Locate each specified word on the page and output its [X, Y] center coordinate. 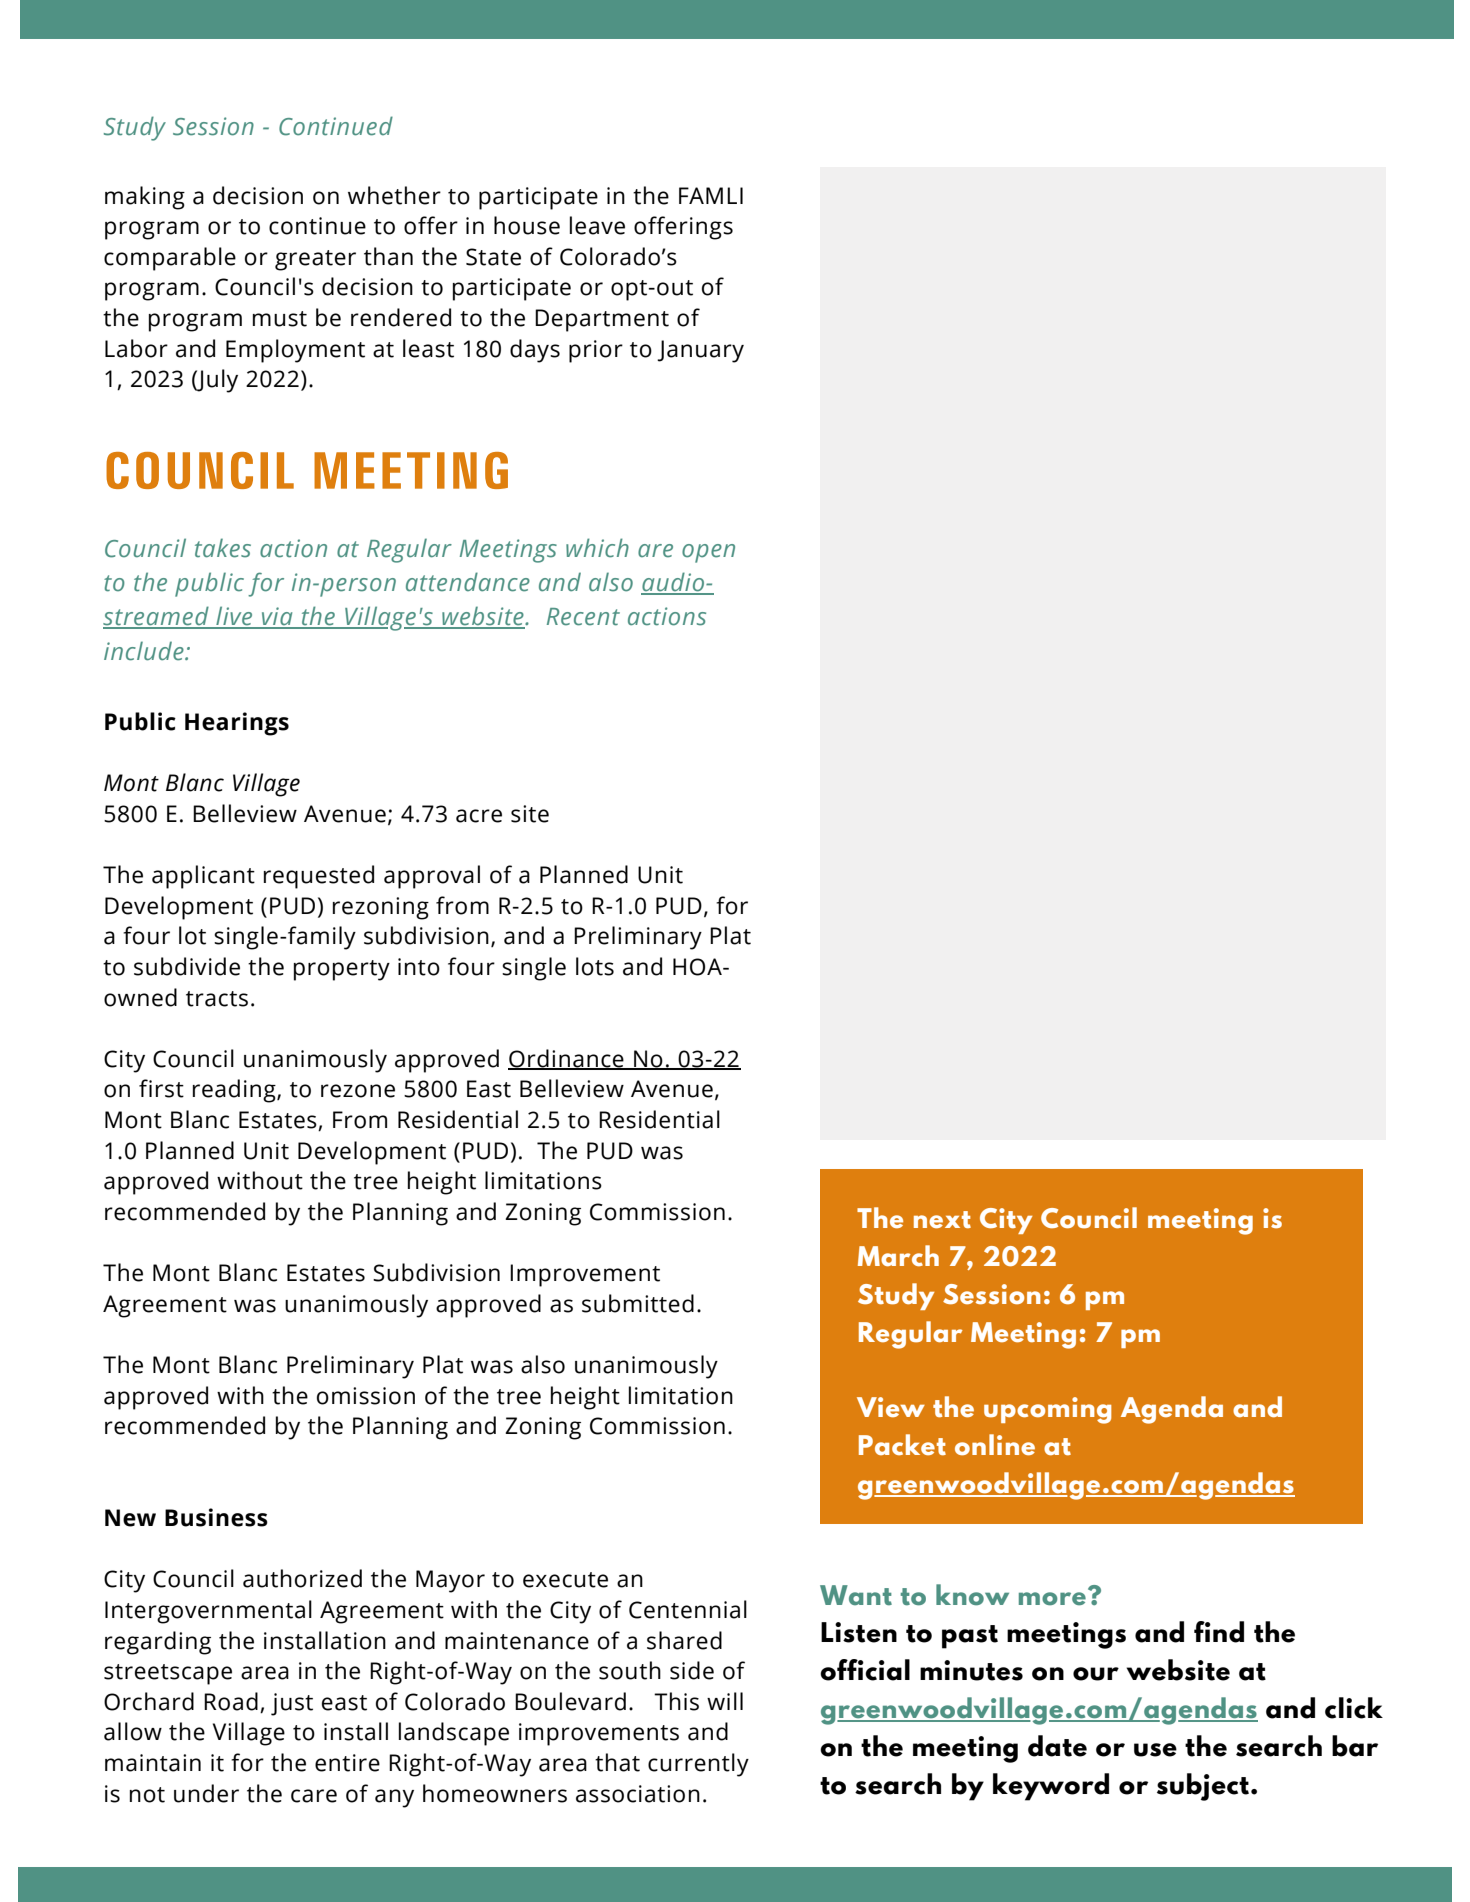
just [292, 1704]
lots [595, 966]
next [942, 1220]
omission [366, 1396]
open [708, 553]
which [597, 548]
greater [315, 260]
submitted [638, 1303]
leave [597, 225]
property [342, 970]
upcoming [1047, 1410]
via [277, 617]
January [700, 351]
